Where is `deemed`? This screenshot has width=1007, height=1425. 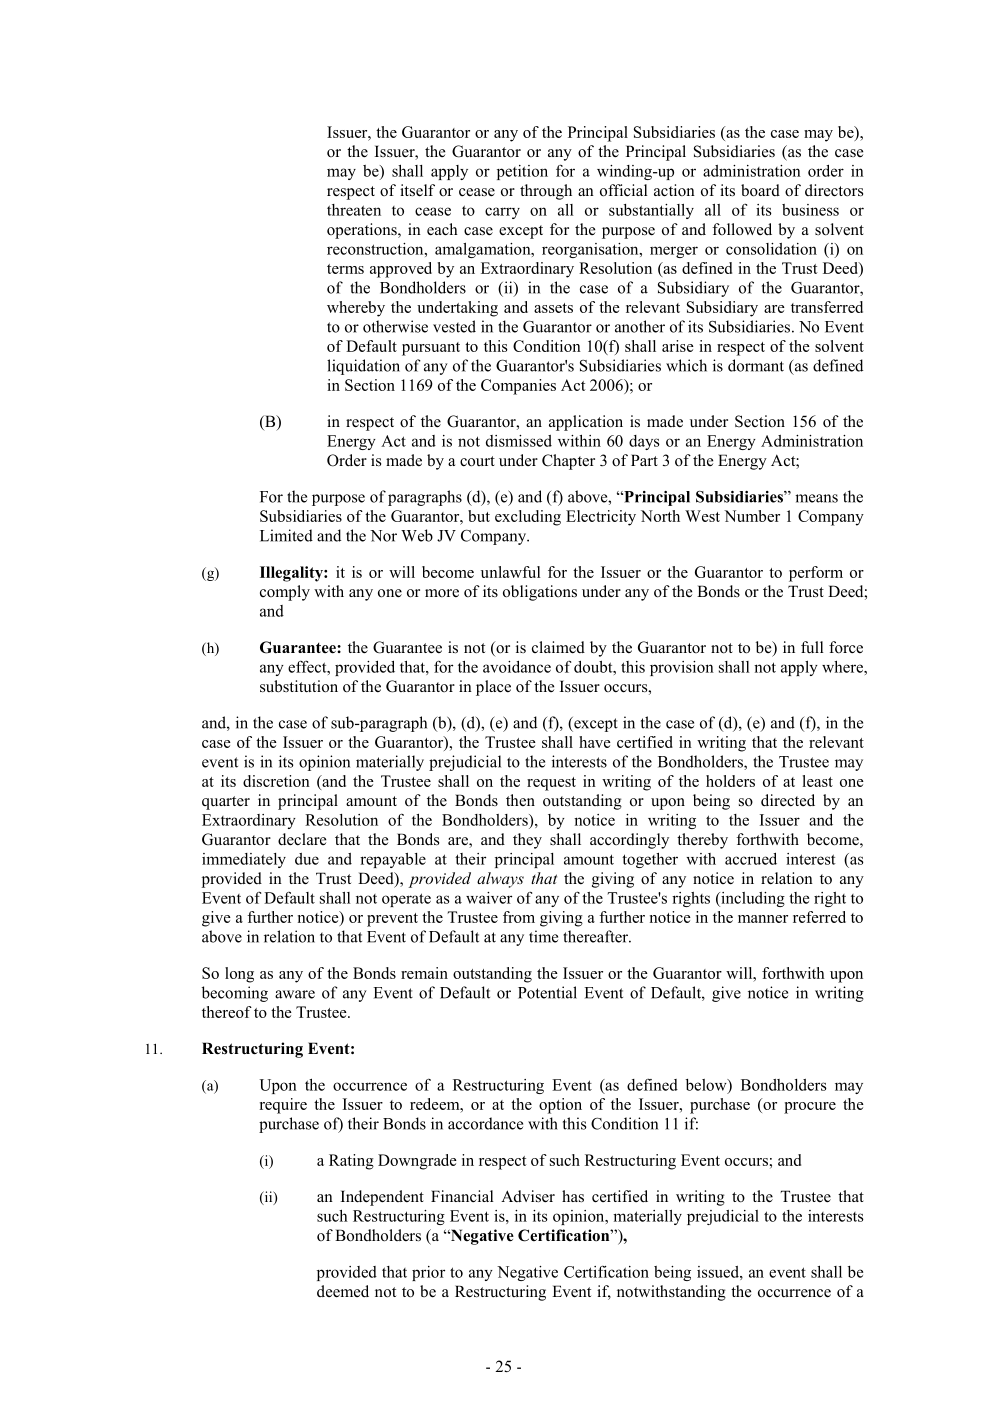
deemed is located at coordinates (343, 1291).
